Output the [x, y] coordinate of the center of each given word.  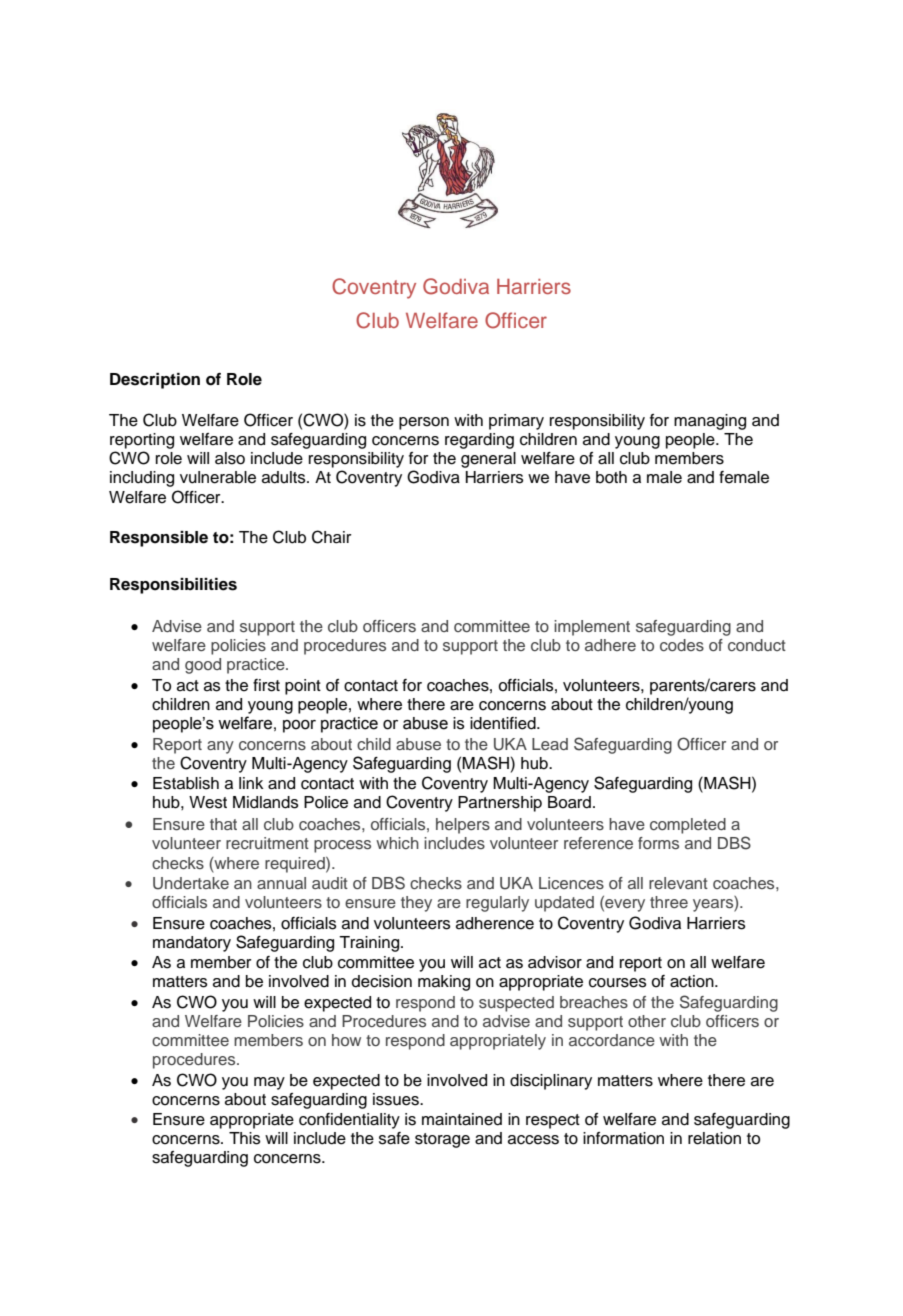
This [245, 1138]
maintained [462, 1119]
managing [710, 422]
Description [155, 381]
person [424, 423]
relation [714, 1138]
